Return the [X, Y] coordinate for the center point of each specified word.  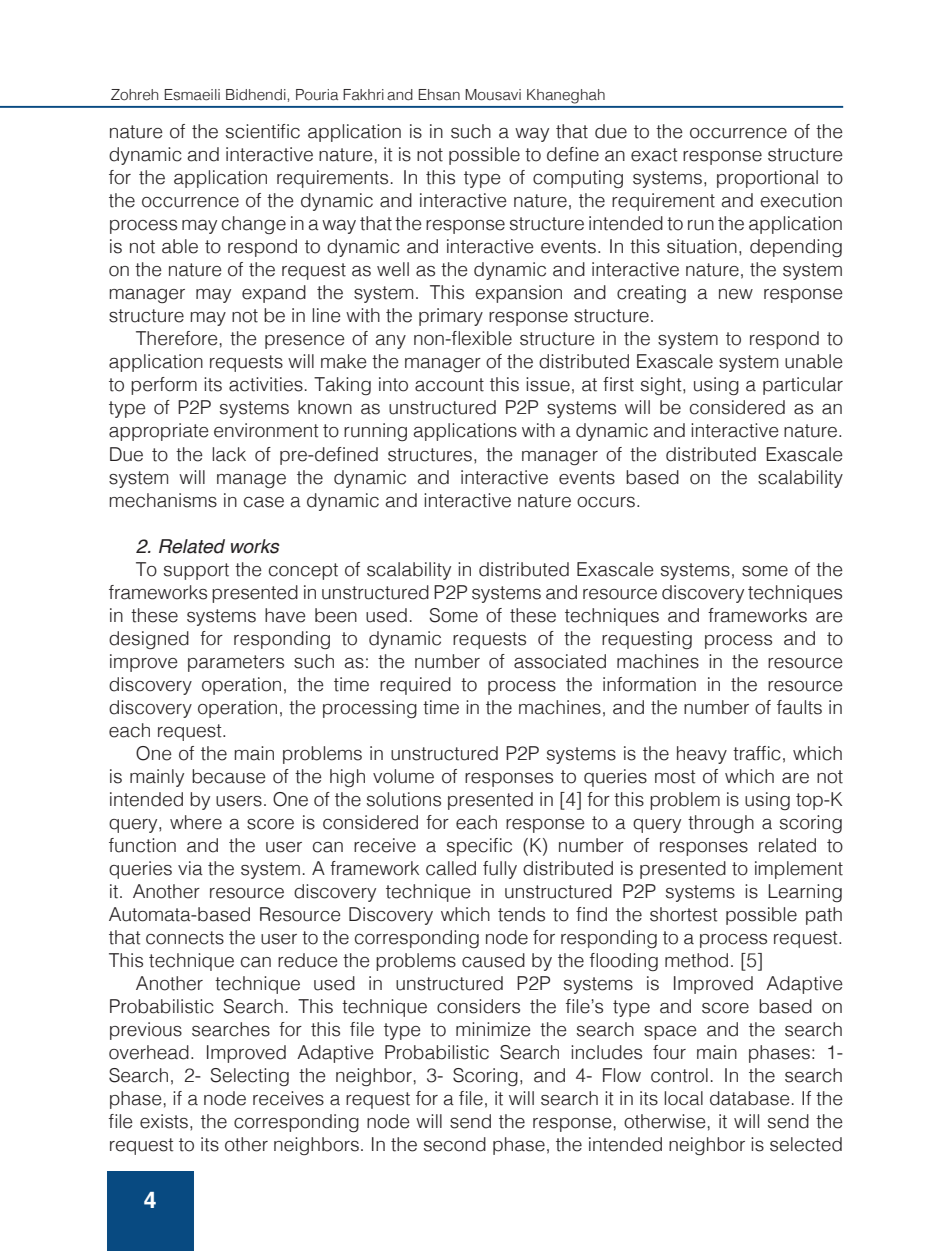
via [190, 868]
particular [803, 386]
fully [500, 870]
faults [799, 707]
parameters [236, 663]
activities [266, 384]
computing [578, 179]
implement [799, 870]
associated [560, 661]
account [449, 385]
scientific [263, 131]
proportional [767, 179]
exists [164, 1121]
